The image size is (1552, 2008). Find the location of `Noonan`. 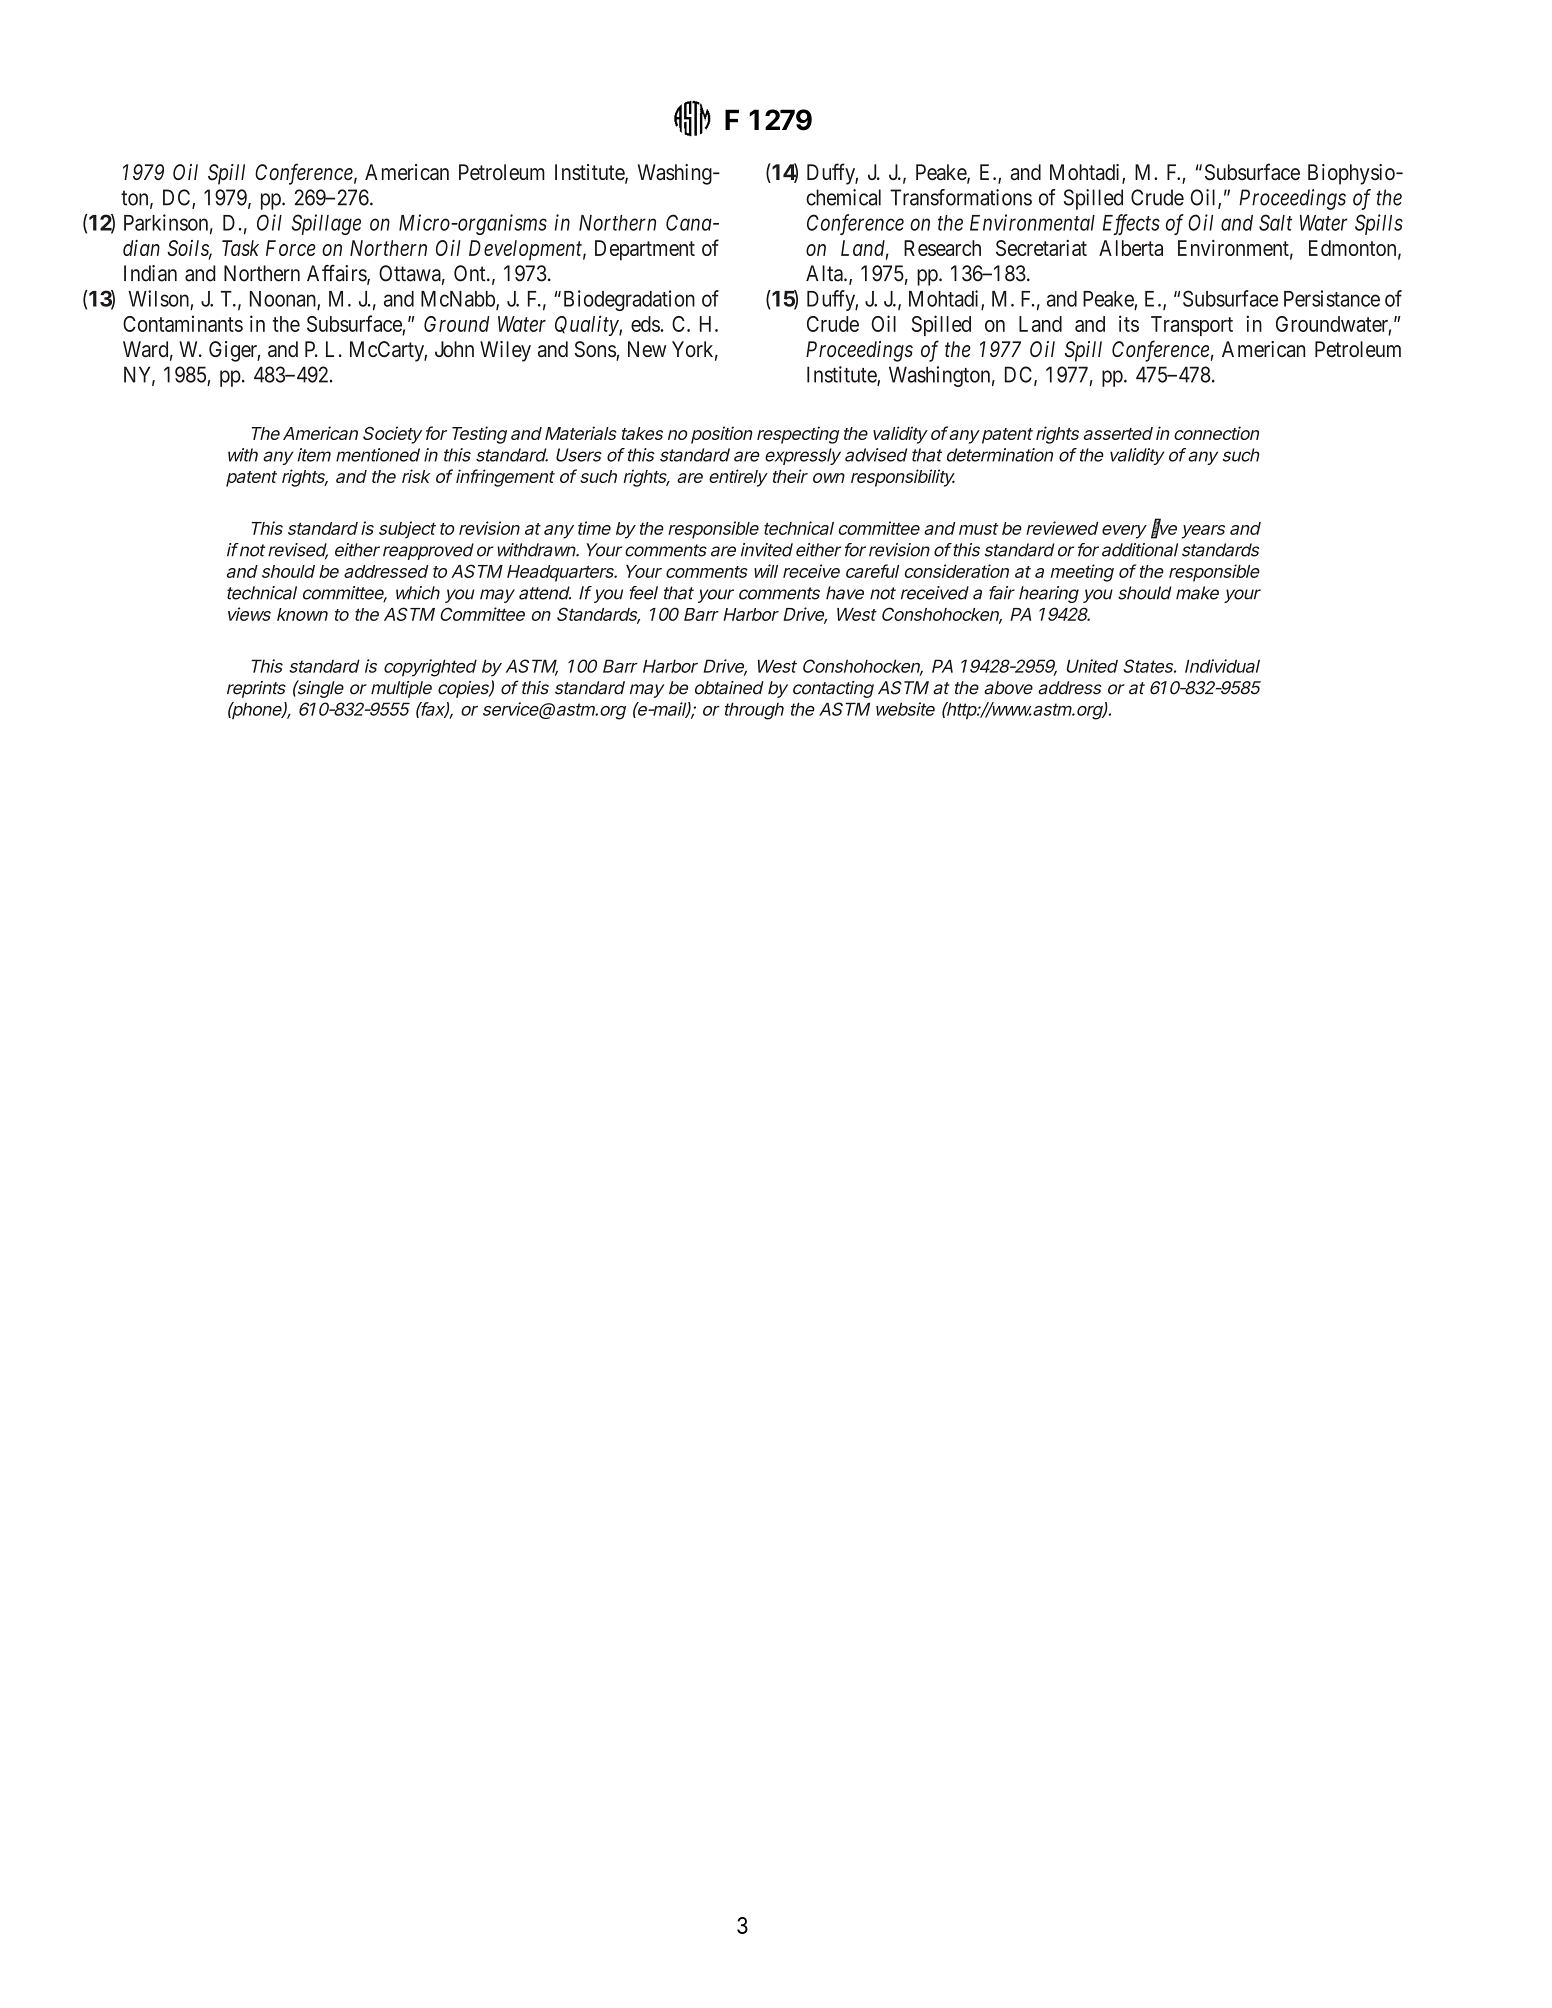

Noonan is located at coordinates (284, 300).
